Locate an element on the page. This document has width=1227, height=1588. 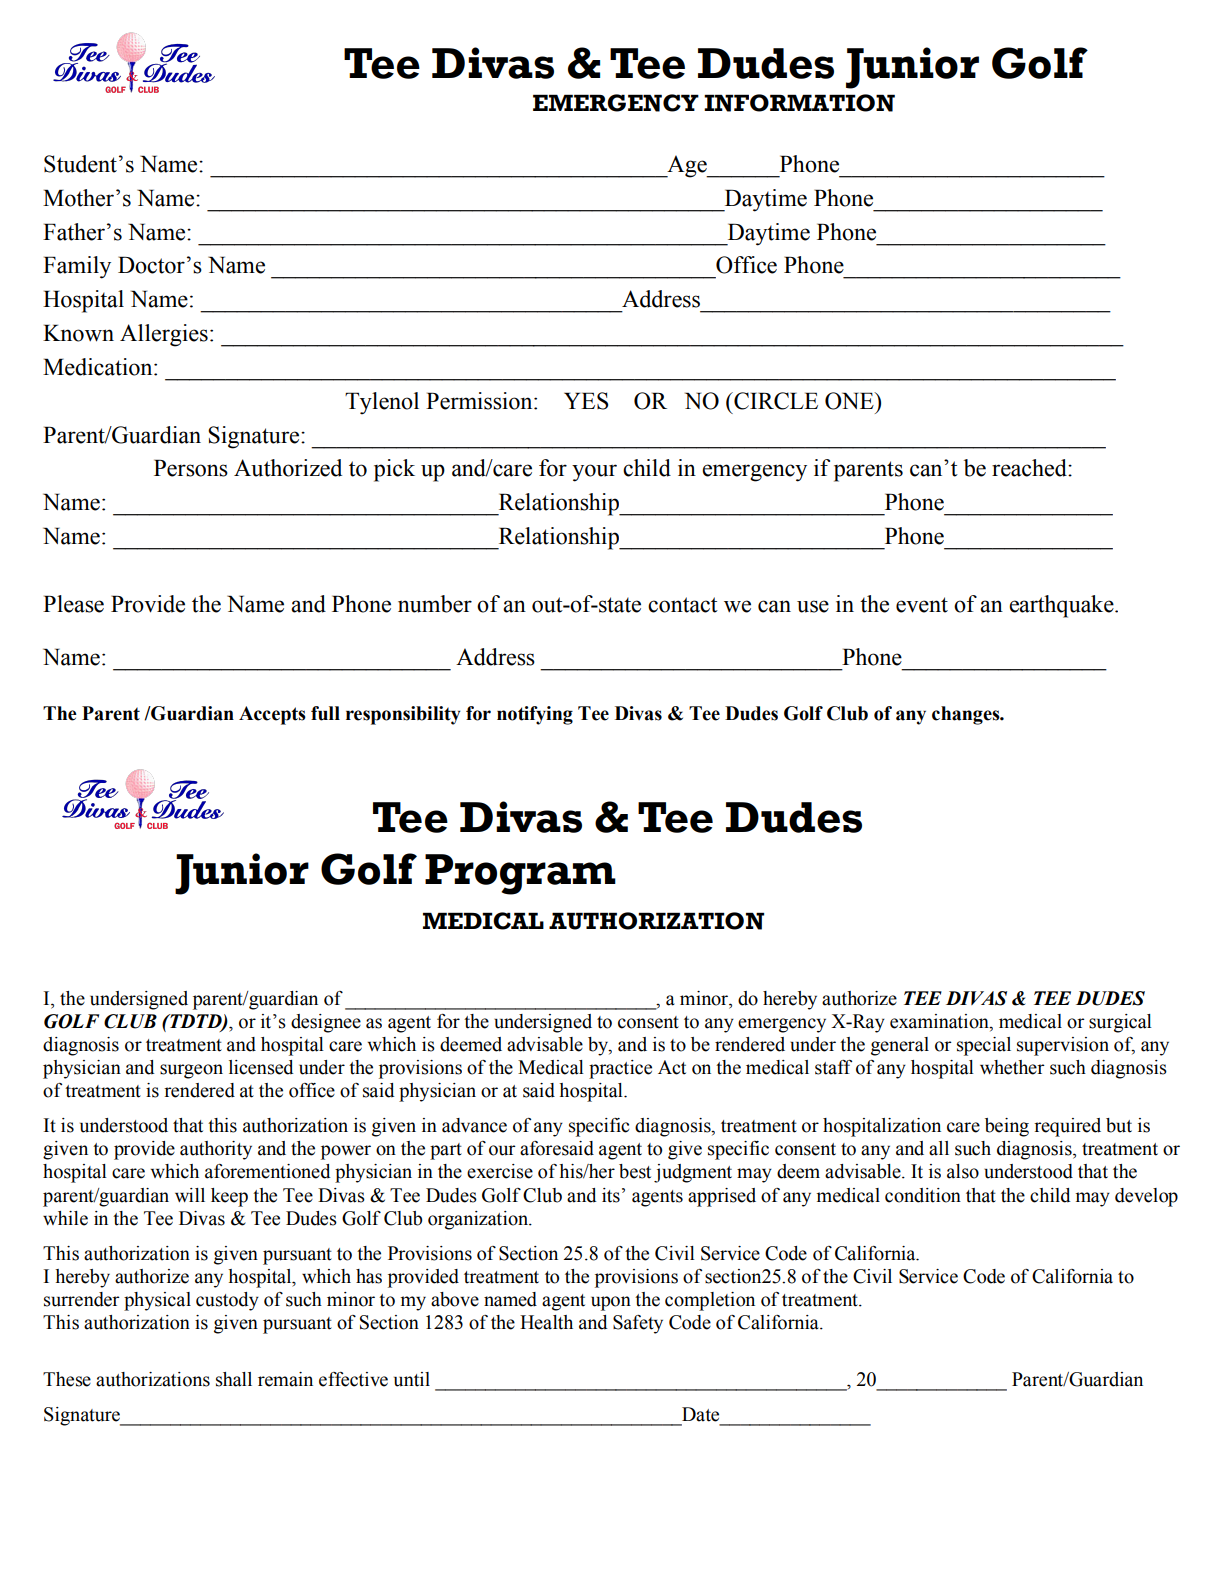
Family is located at coordinates (77, 267).
